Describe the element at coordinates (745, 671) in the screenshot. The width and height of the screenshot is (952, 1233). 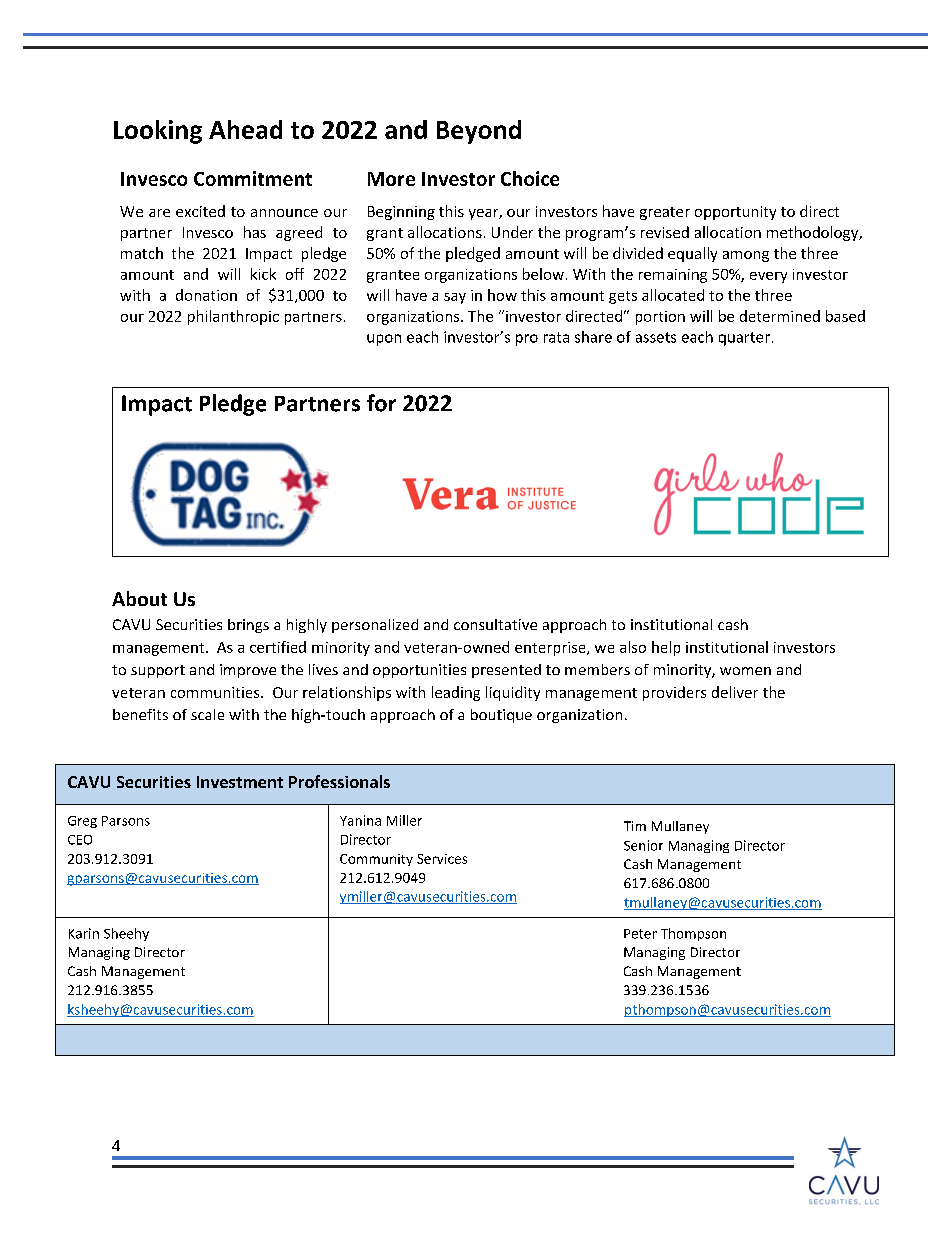
I see `women` at that location.
